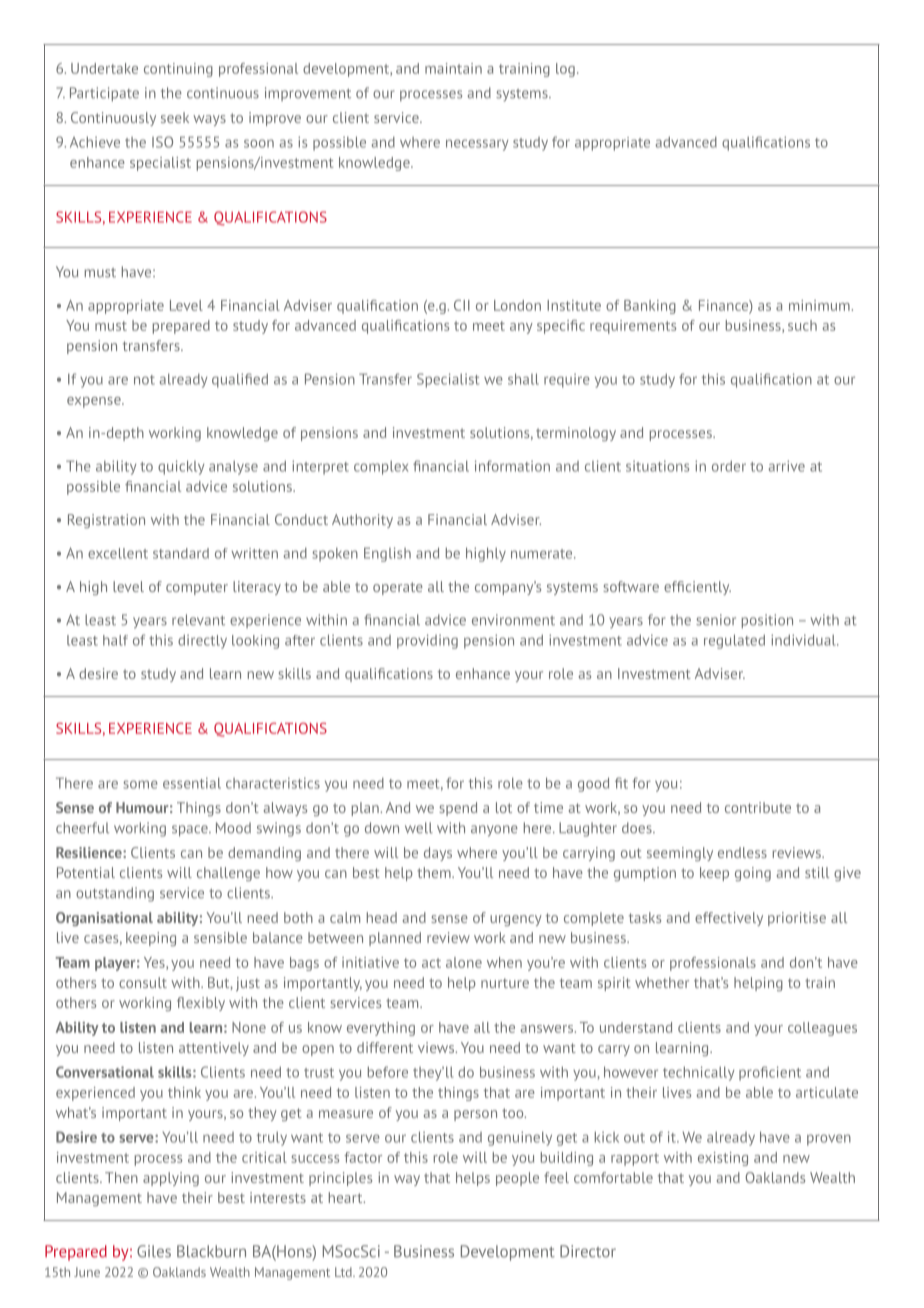 This page has width=924, height=1308. I want to click on consult, so click(143, 982).
